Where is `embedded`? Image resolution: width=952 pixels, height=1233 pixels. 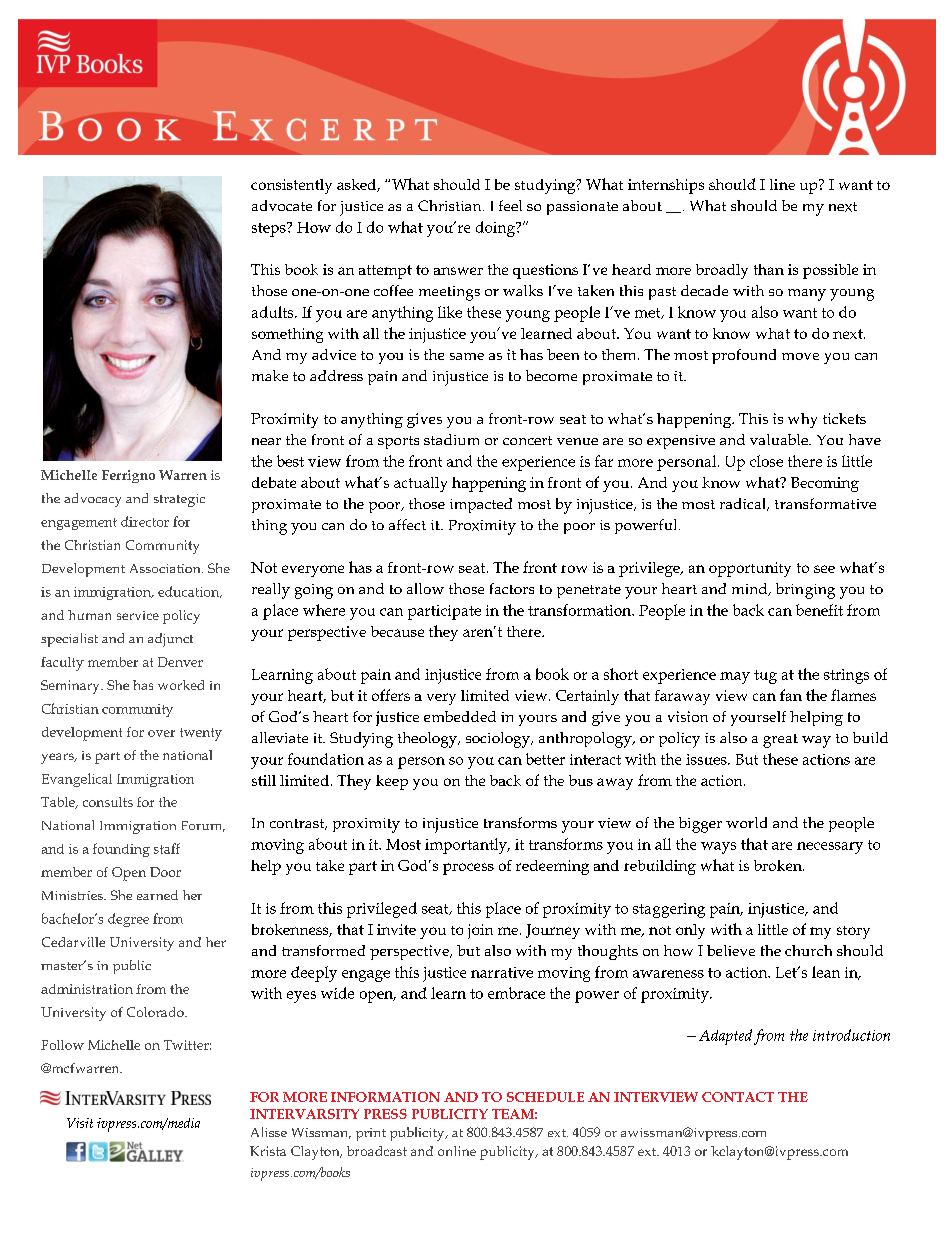
embedded is located at coordinates (460, 716).
